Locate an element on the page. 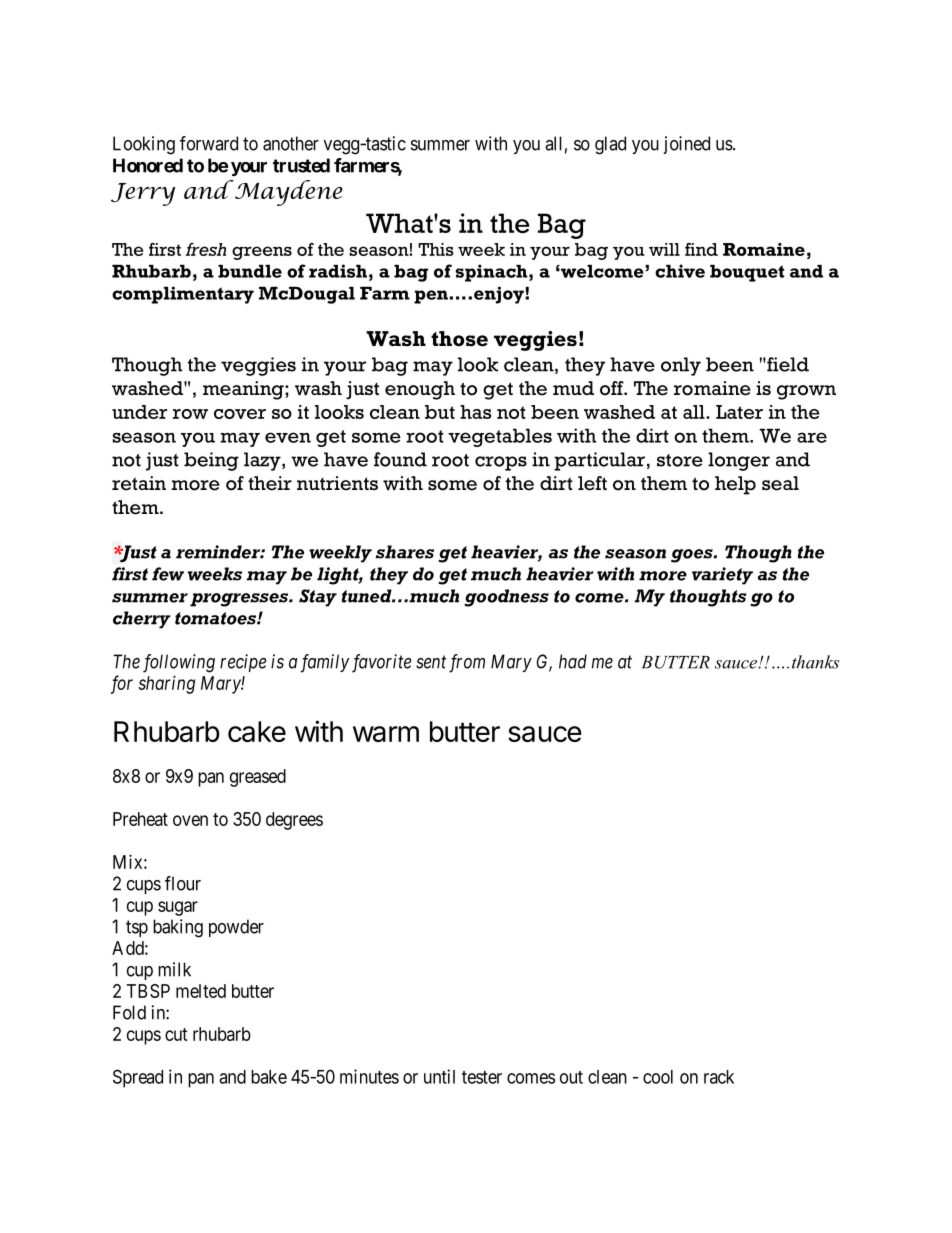 The height and width of the image is (1233, 952). those is located at coordinates (459, 339).
